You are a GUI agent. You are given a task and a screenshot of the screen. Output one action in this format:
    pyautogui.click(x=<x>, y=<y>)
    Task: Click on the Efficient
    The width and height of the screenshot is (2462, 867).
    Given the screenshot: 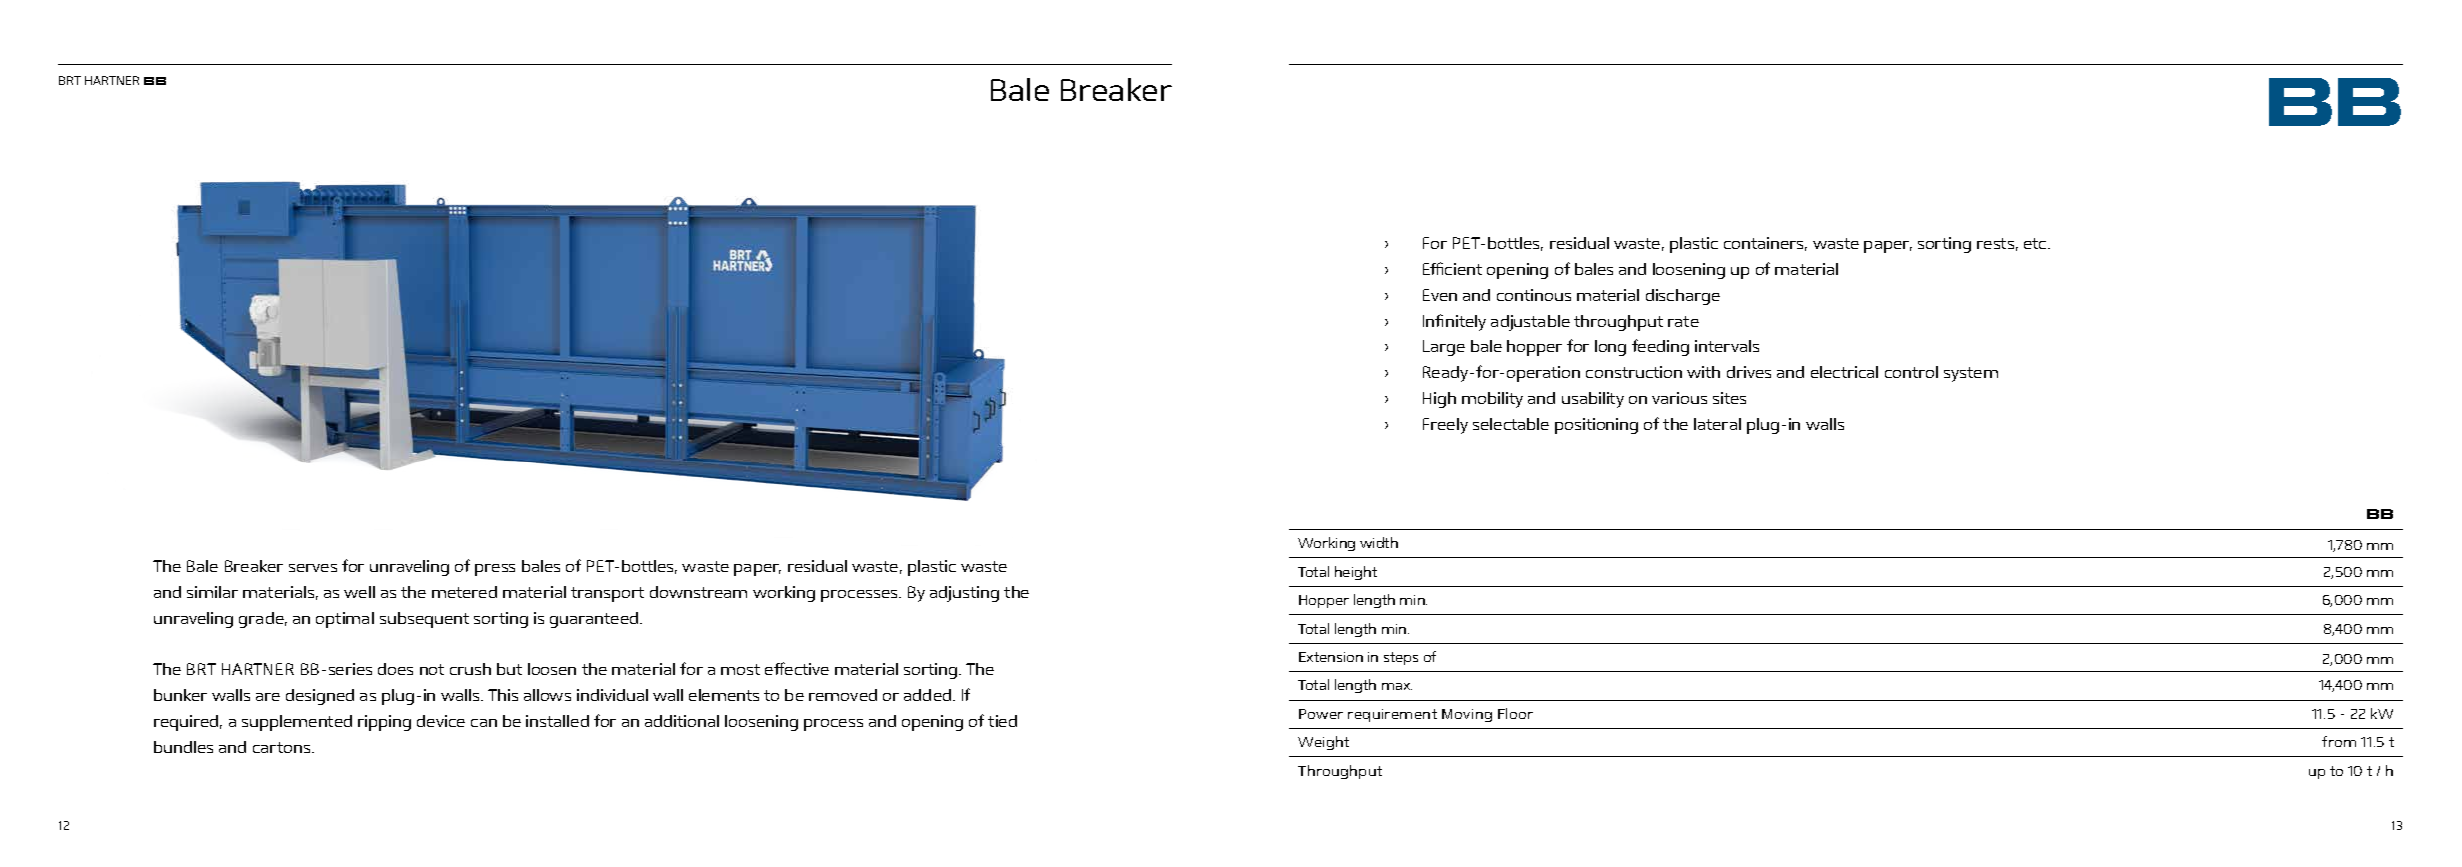 What is the action you would take?
    pyautogui.click(x=1452, y=268)
